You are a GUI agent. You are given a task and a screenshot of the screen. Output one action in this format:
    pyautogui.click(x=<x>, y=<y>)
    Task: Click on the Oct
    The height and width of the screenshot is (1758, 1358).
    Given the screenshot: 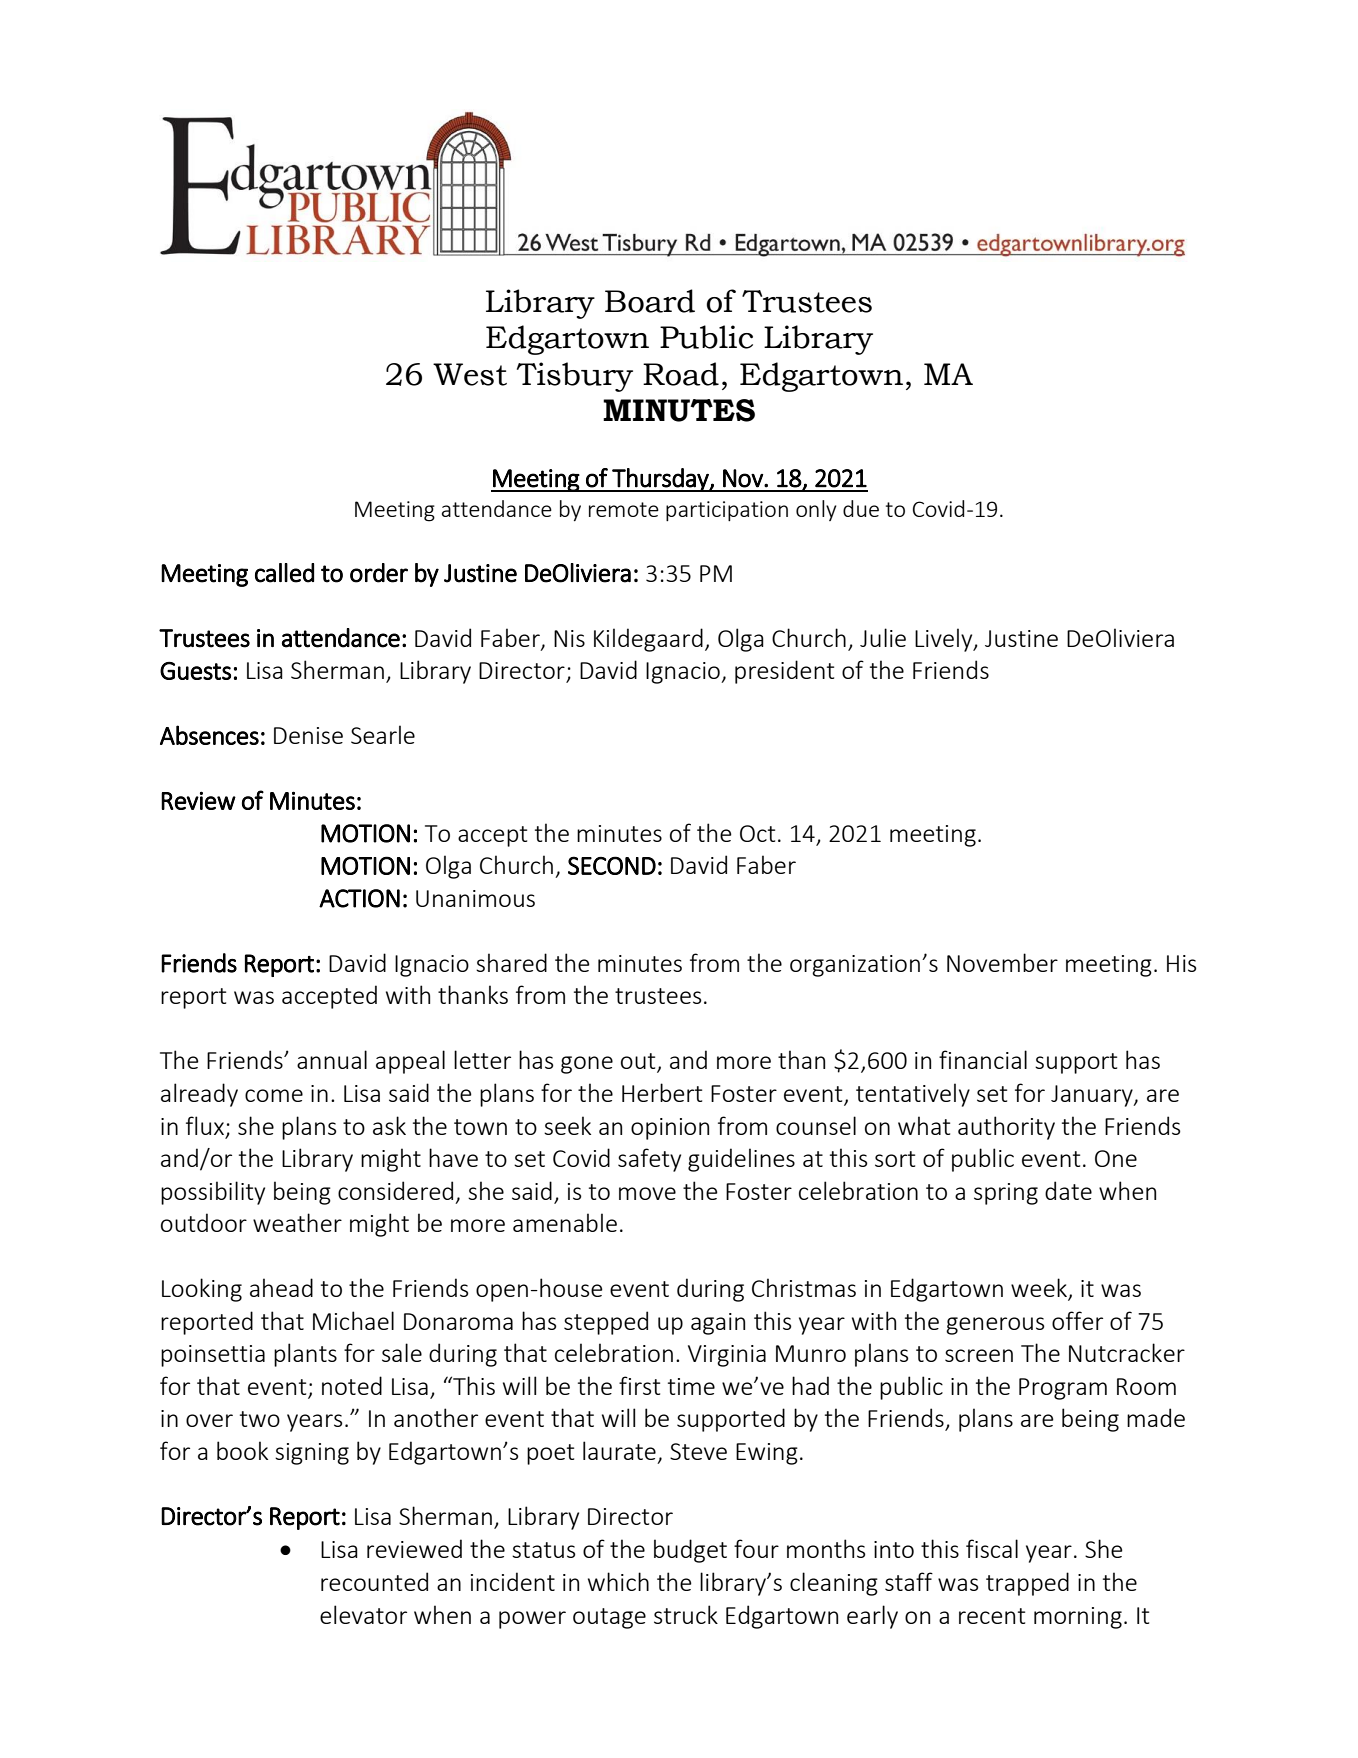 What is the action you would take?
    pyautogui.click(x=757, y=833)
